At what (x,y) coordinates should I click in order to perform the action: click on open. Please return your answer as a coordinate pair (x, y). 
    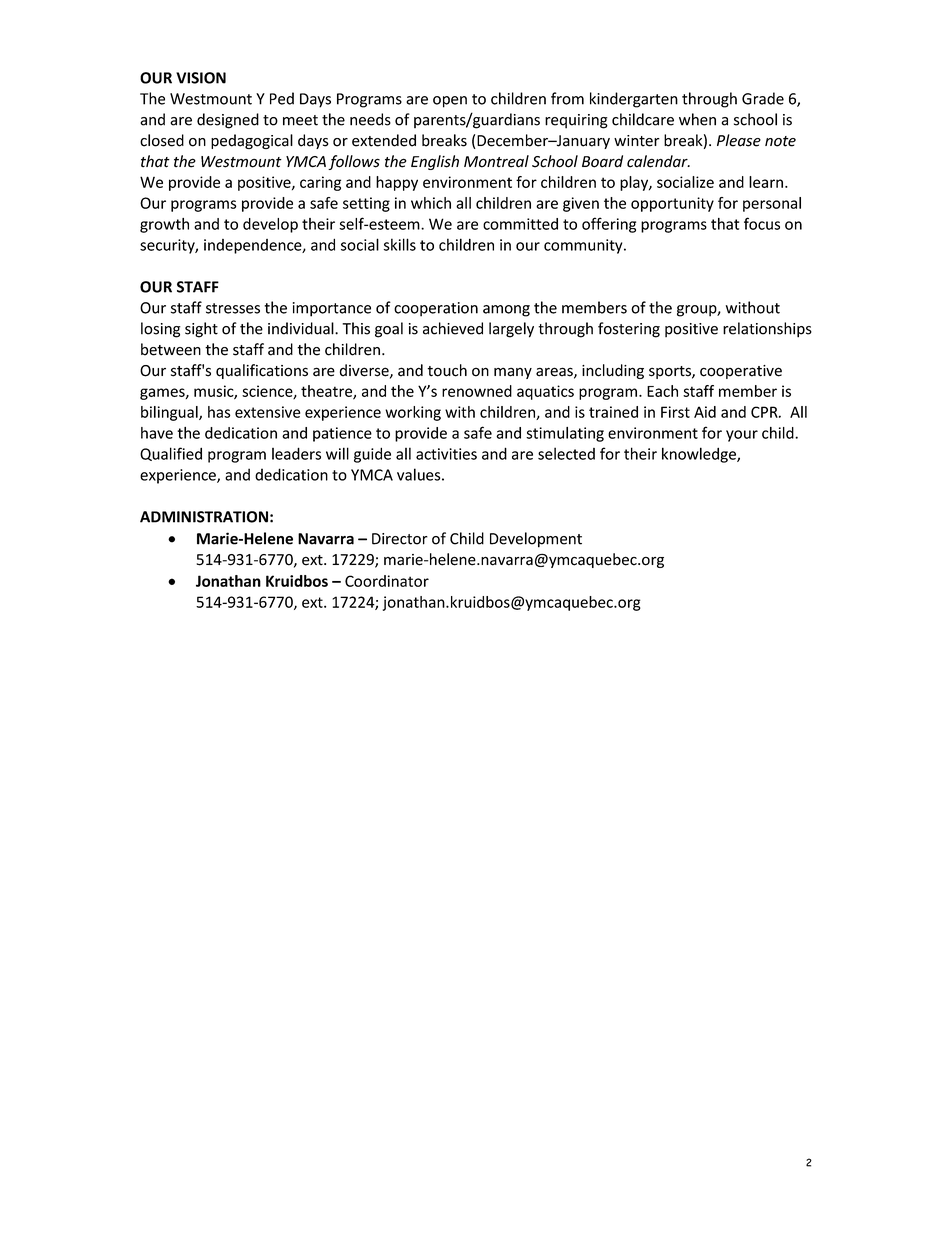
    Looking at the image, I should click on (450, 102).
